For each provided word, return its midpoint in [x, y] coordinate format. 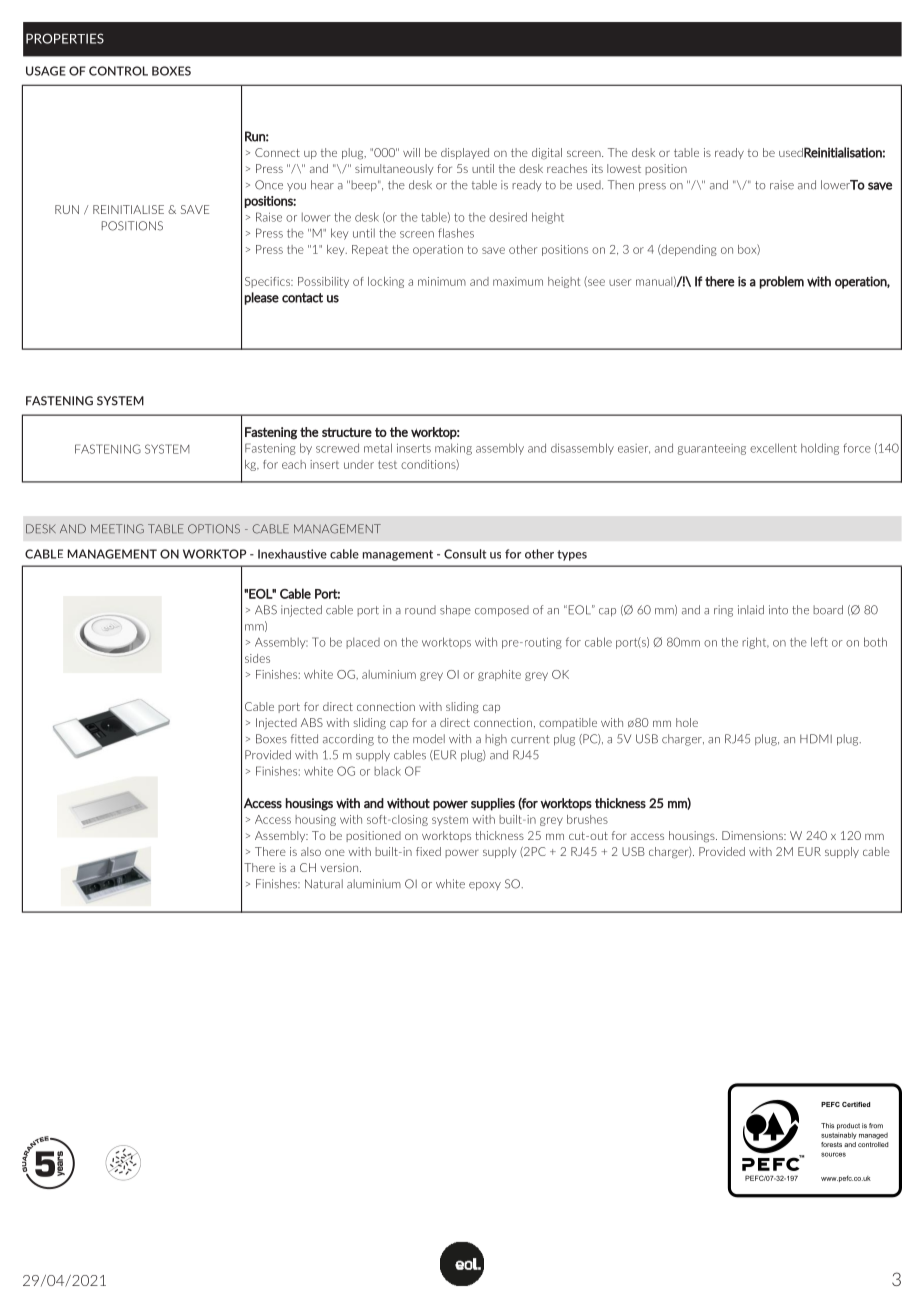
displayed [465, 153]
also [311, 851]
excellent [773, 448]
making [453, 449]
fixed [428, 851]
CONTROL [118, 71]
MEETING [117, 529]
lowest [624, 168]
